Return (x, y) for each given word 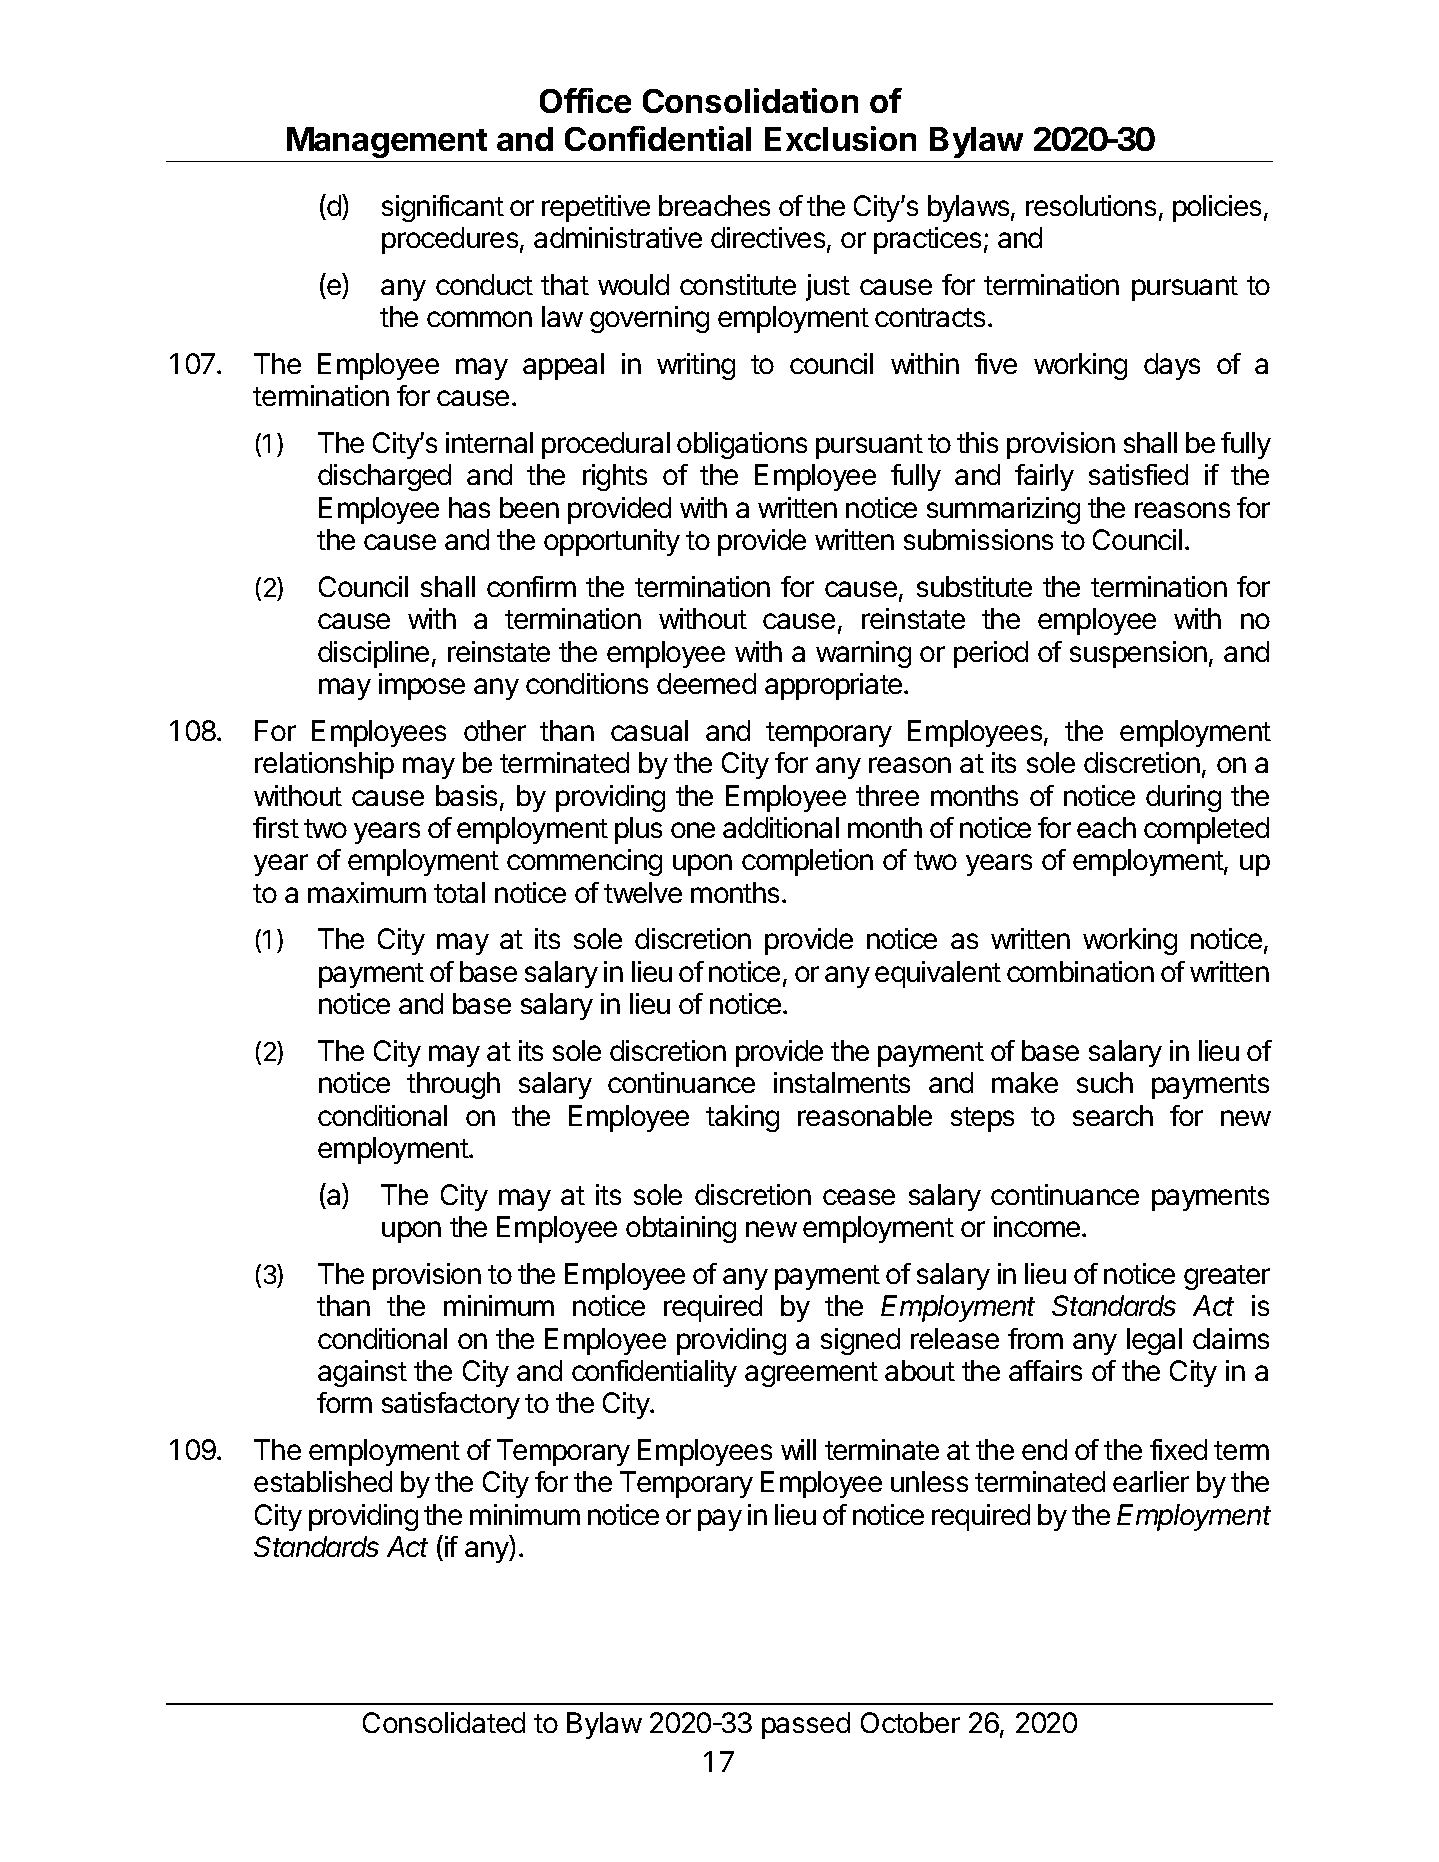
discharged (384, 477)
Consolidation (750, 100)
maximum (367, 892)
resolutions (1091, 205)
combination (1080, 971)
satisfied (1138, 474)
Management (387, 142)
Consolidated (444, 1722)
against (362, 1373)
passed (806, 1725)
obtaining (681, 1229)
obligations (742, 445)
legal (1154, 1341)
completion (807, 862)
